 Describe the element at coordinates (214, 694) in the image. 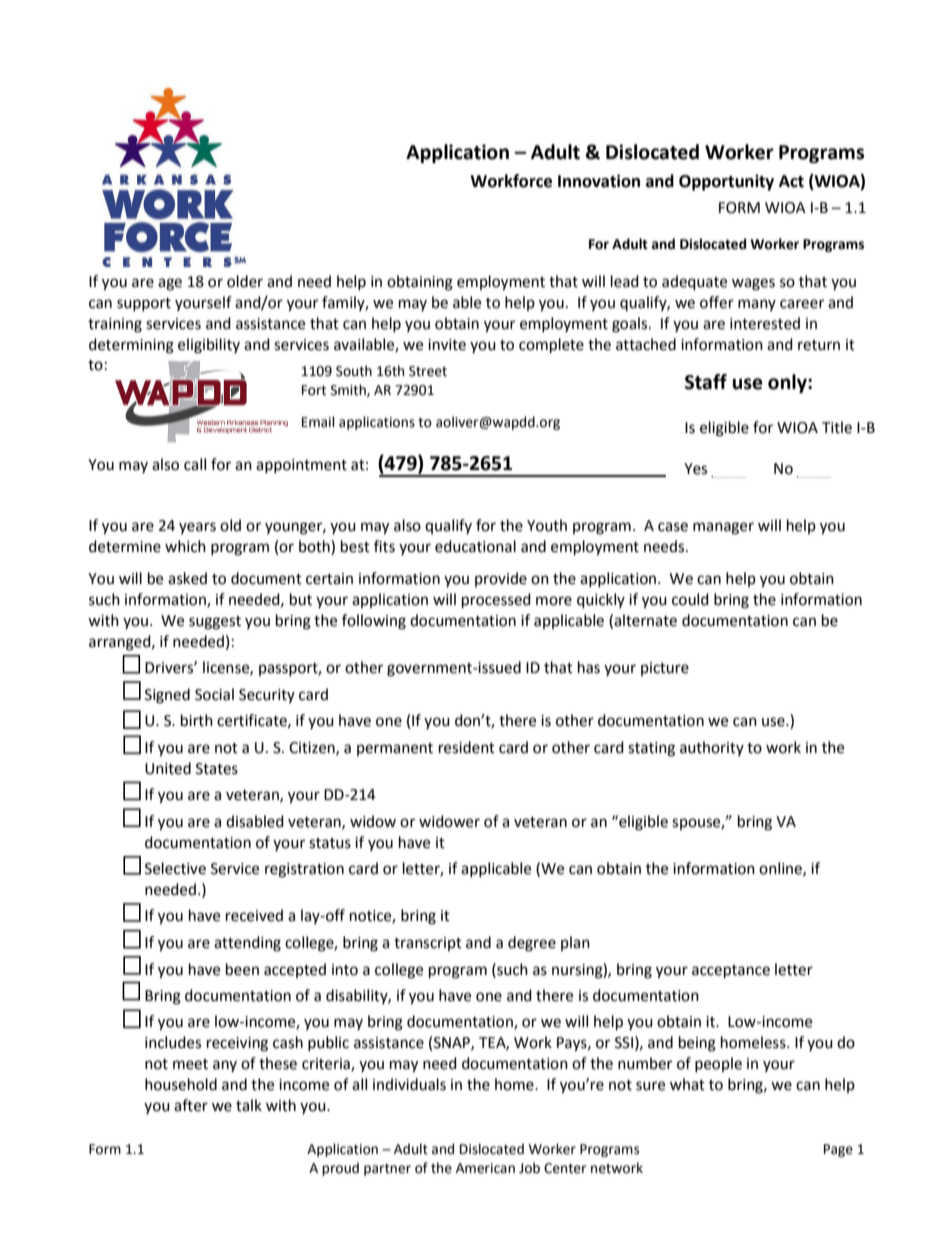

I see `Social` at that location.
